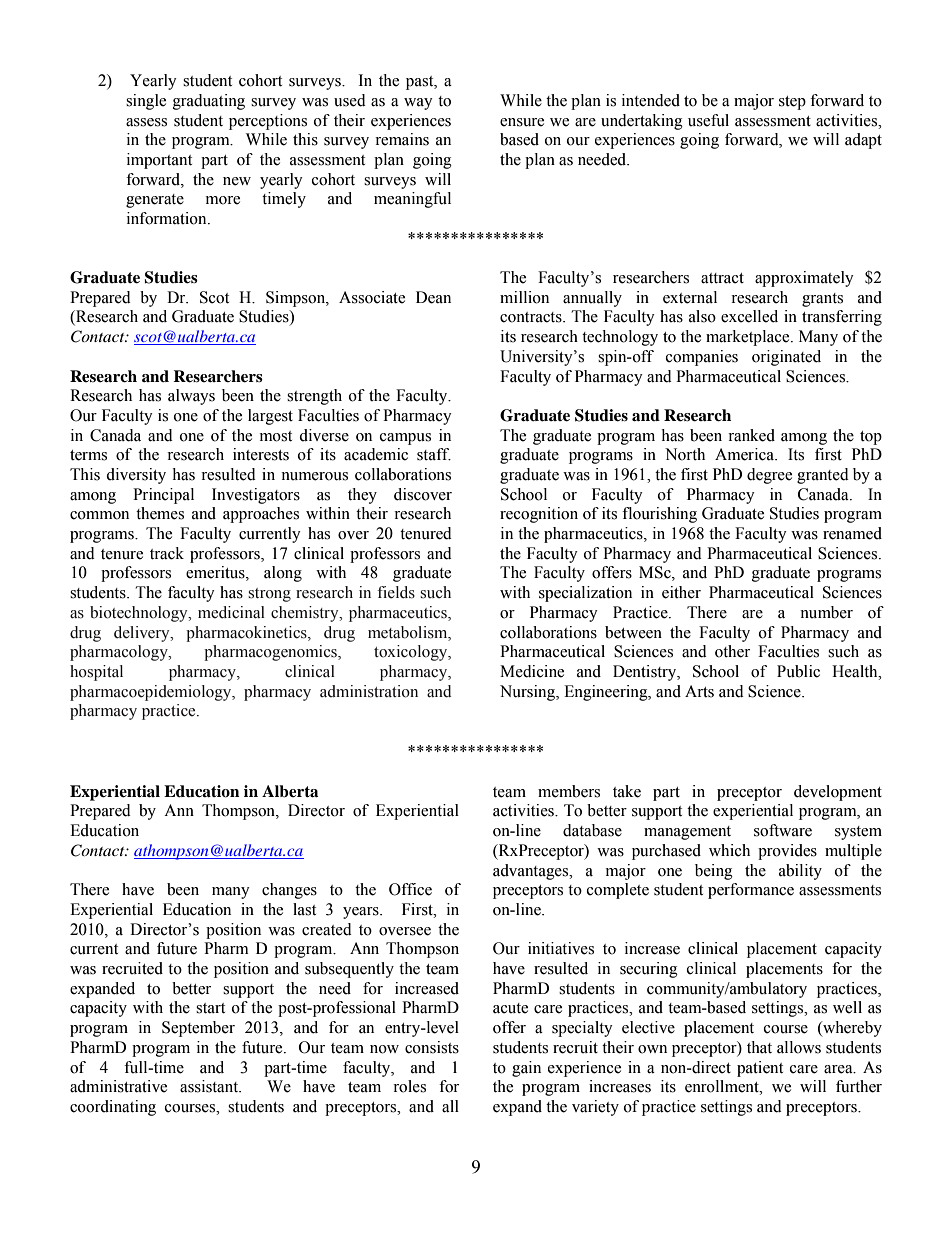 The width and height of the image is (952, 1233). Describe the element at coordinates (826, 612) in the image. I see `number` at that location.
